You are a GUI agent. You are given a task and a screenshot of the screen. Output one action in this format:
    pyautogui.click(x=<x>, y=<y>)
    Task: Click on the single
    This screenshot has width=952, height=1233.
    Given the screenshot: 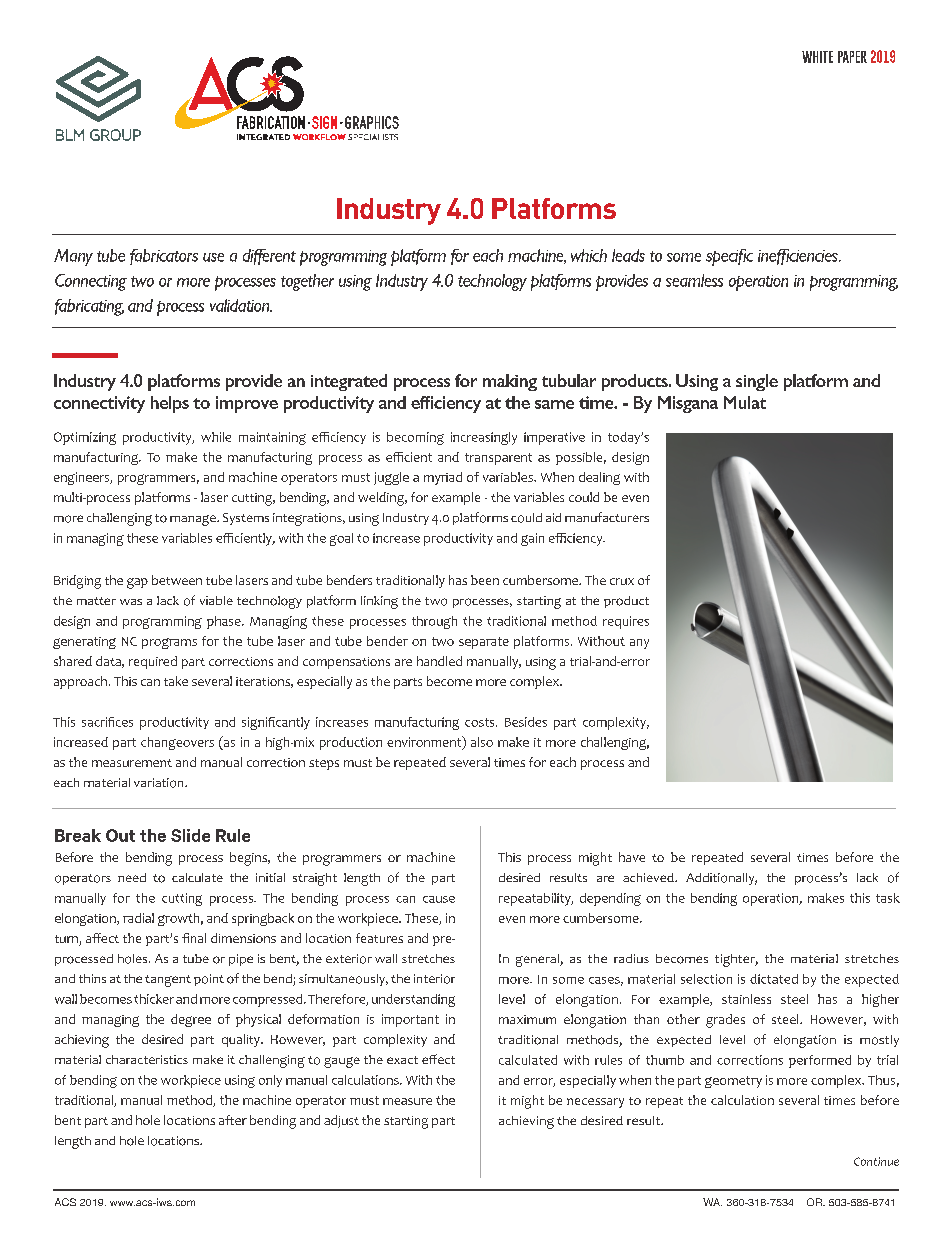 What is the action you would take?
    pyautogui.click(x=757, y=382)
